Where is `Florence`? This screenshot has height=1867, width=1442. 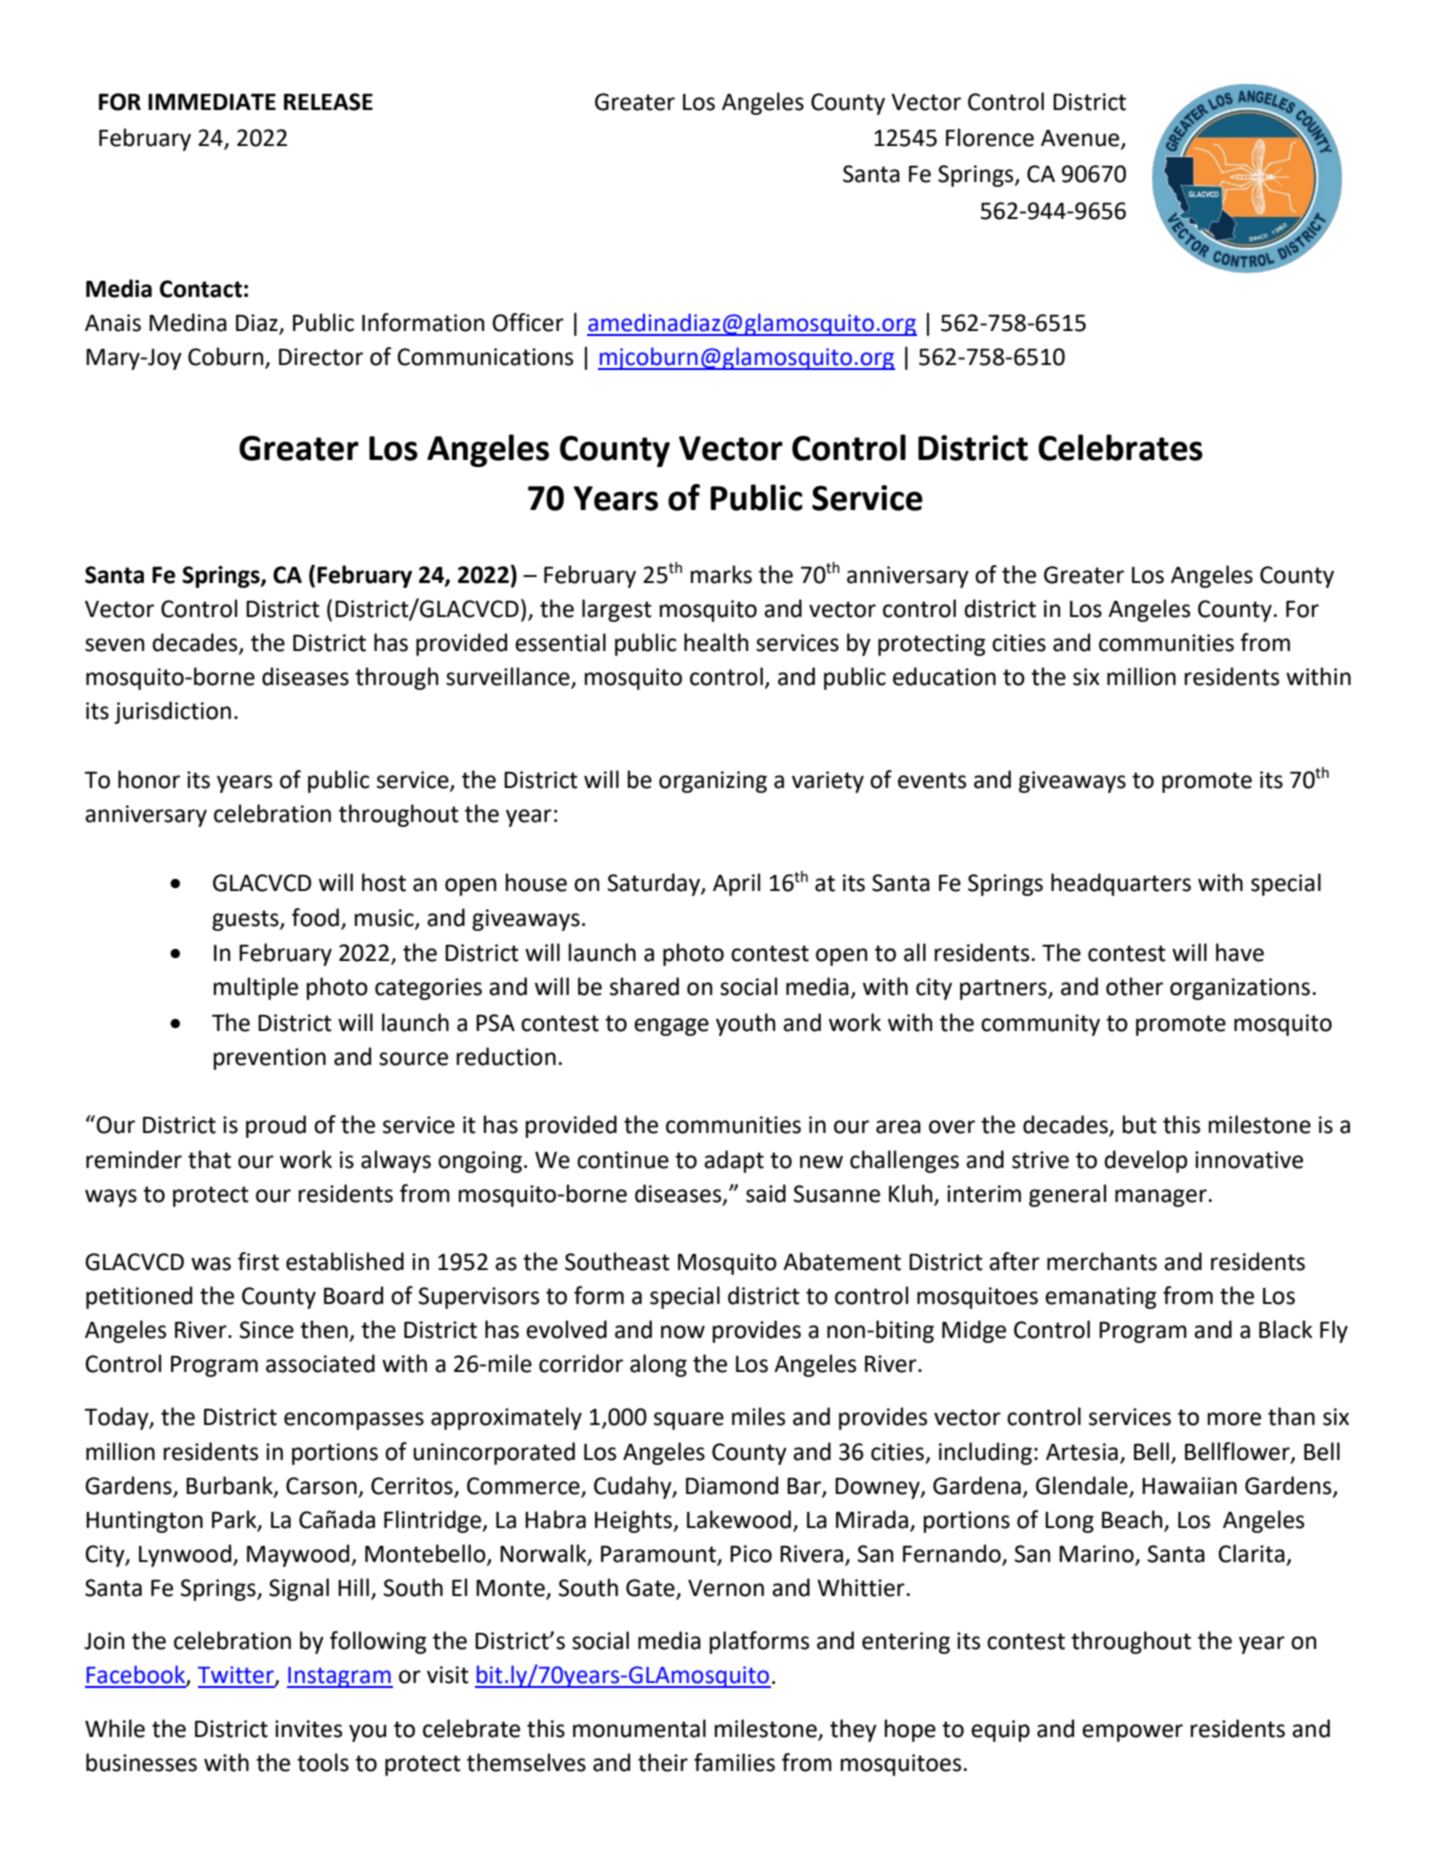 Florence is located at coordinates (990, 137).
